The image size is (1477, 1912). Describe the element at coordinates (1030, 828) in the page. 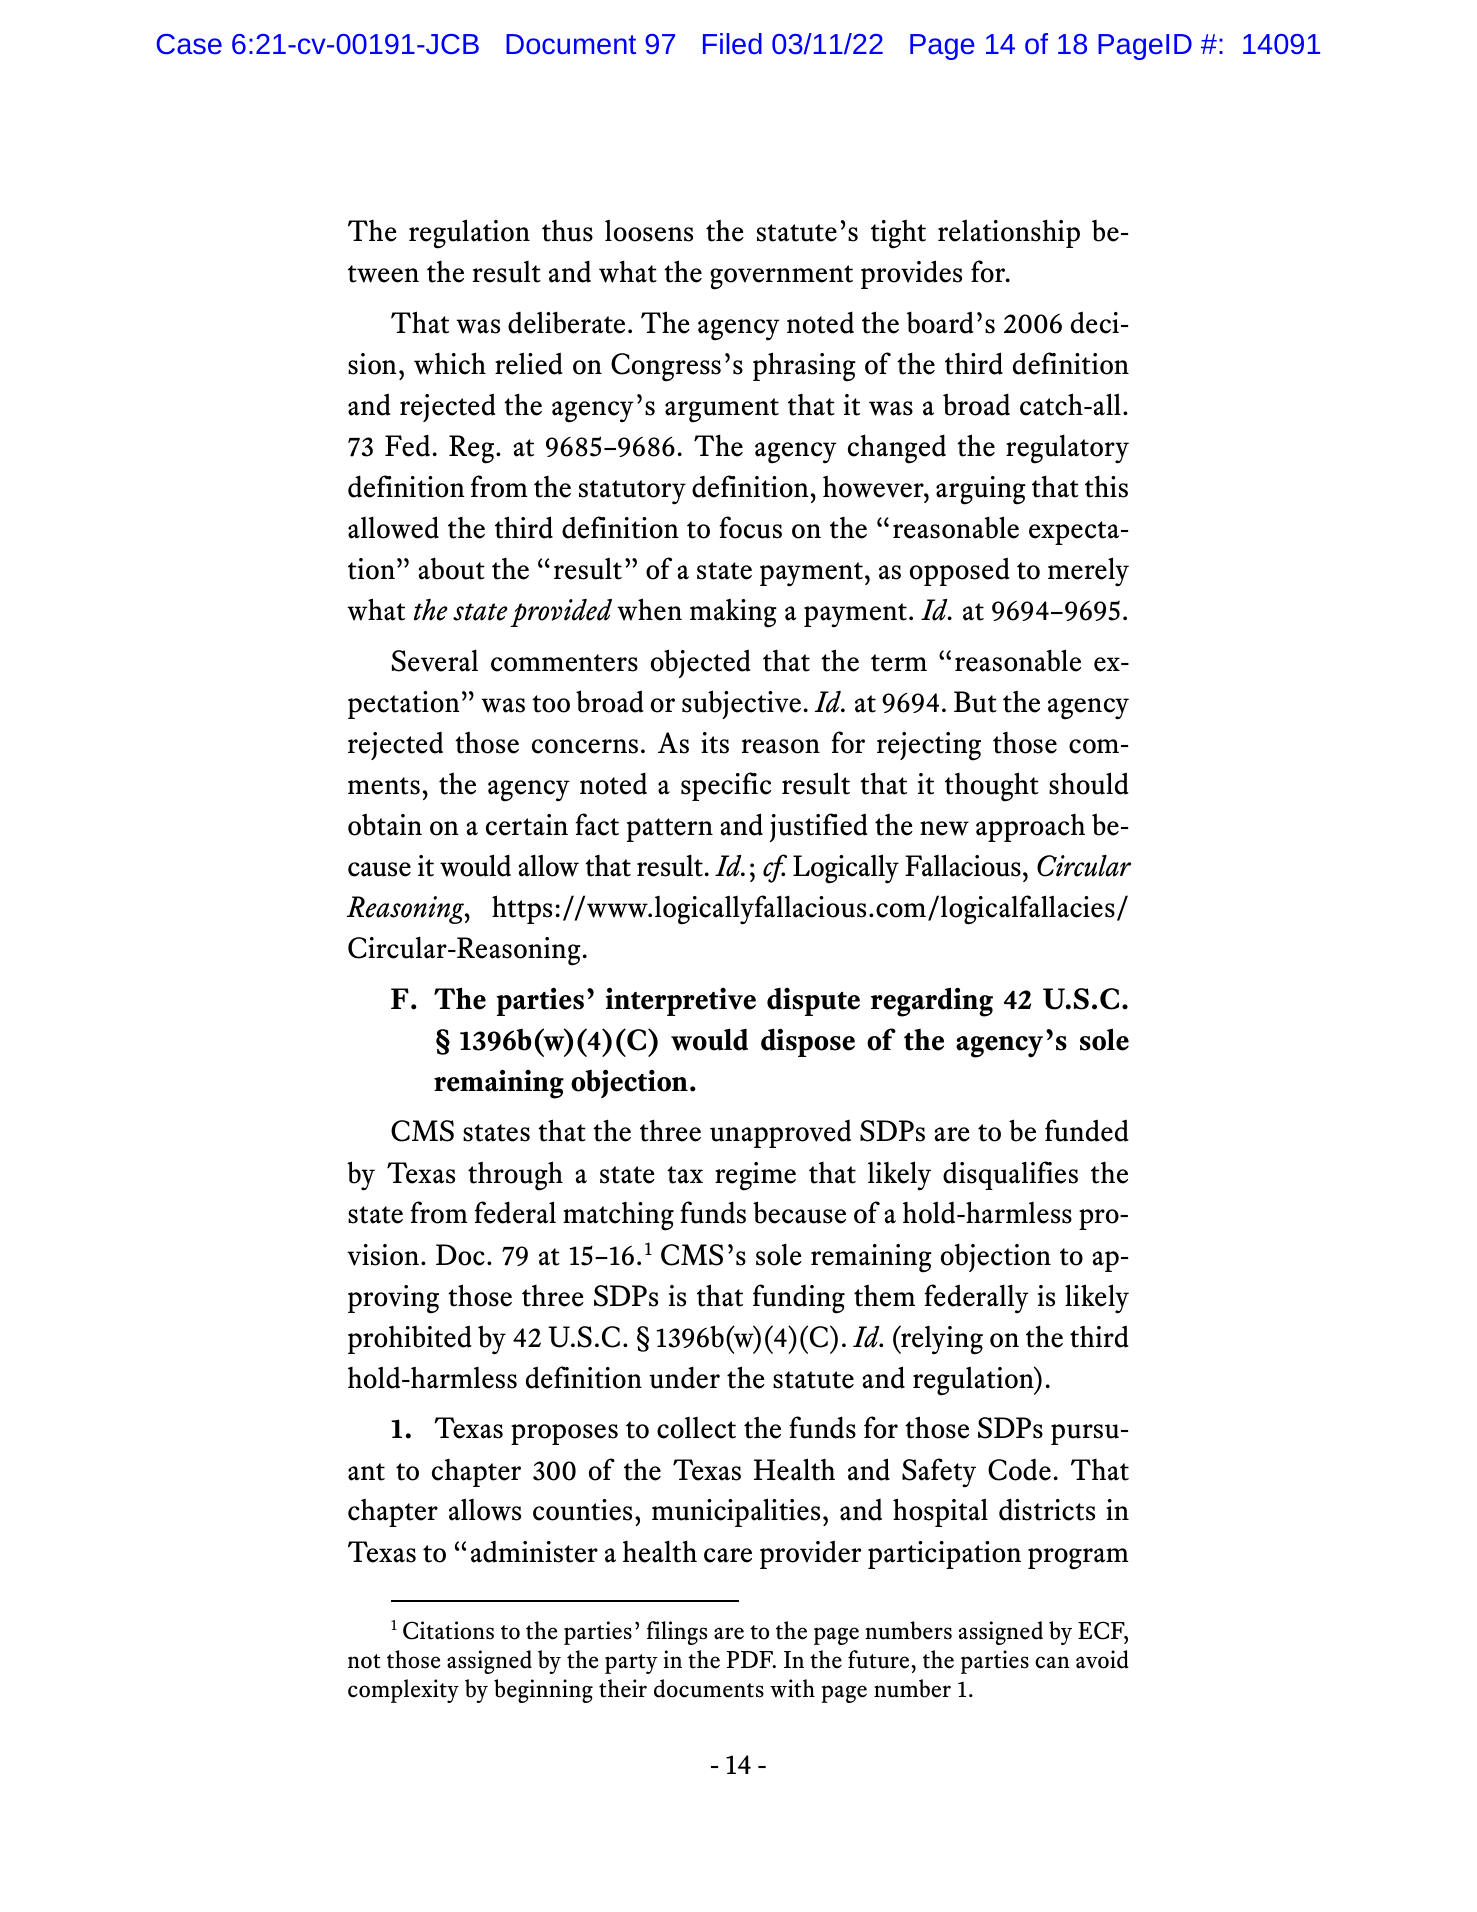

I see `approach` at that location.
